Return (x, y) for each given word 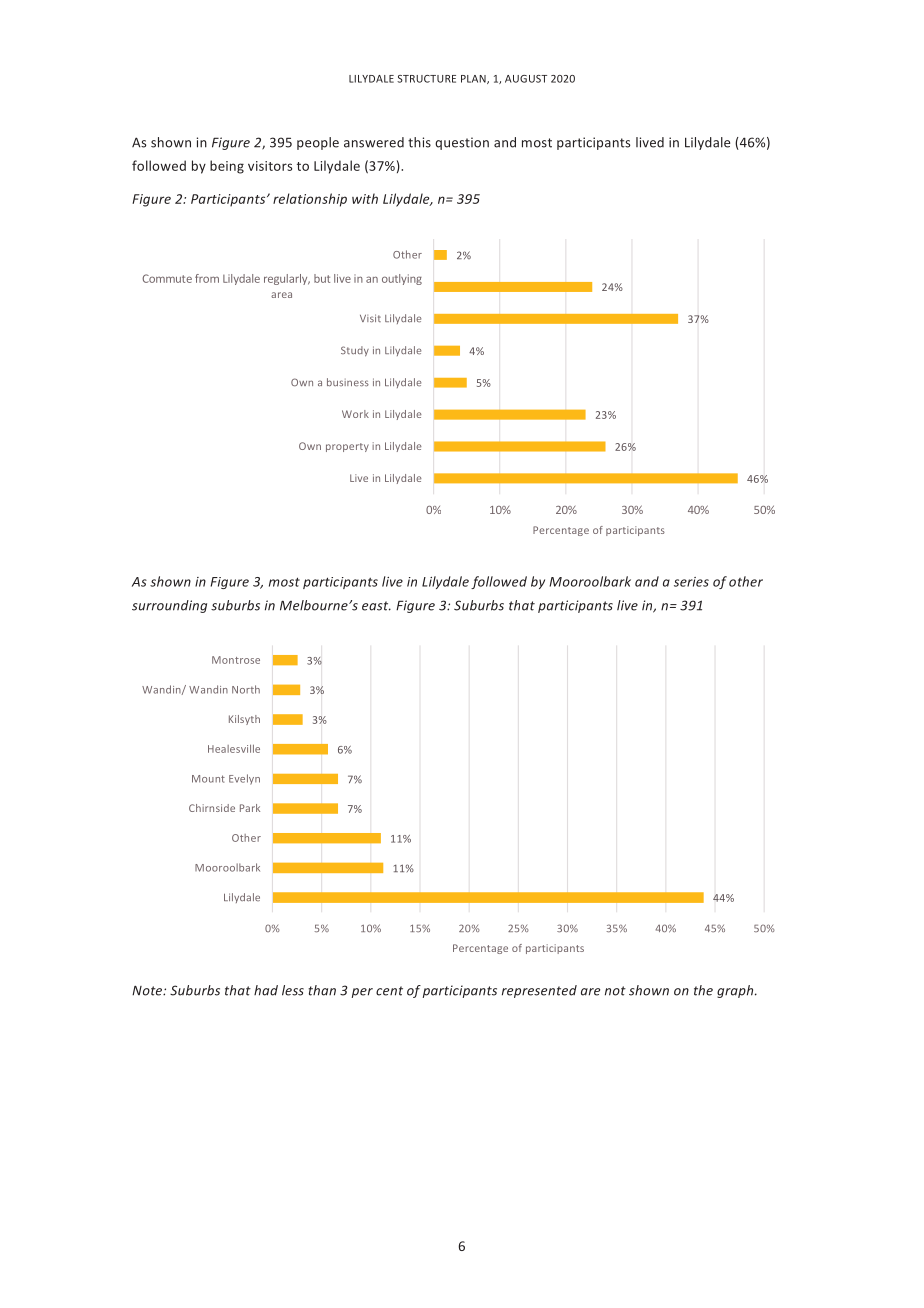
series (691, 582)
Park (250, 808)
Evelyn (244, 779)
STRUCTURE (426, 79)
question (462, 143)
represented (539, 991)
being (227, 167)
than (322, 990)
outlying (402, 279)
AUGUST (526, 79)
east (376, 606)
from (207, 278)
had (266, 990)
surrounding (169, 606)
